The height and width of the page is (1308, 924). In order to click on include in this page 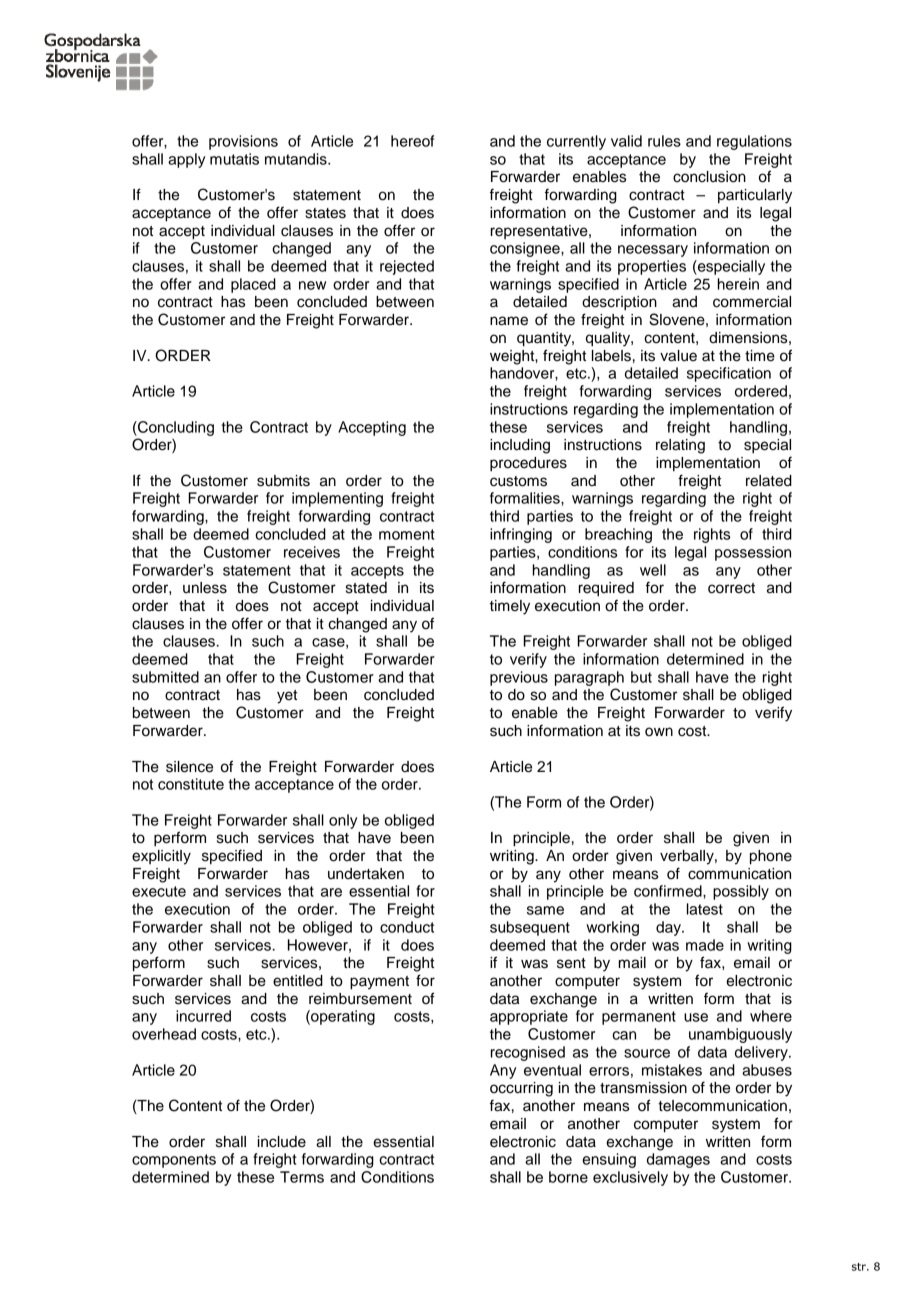, I will do `click(282, 1142)`.
